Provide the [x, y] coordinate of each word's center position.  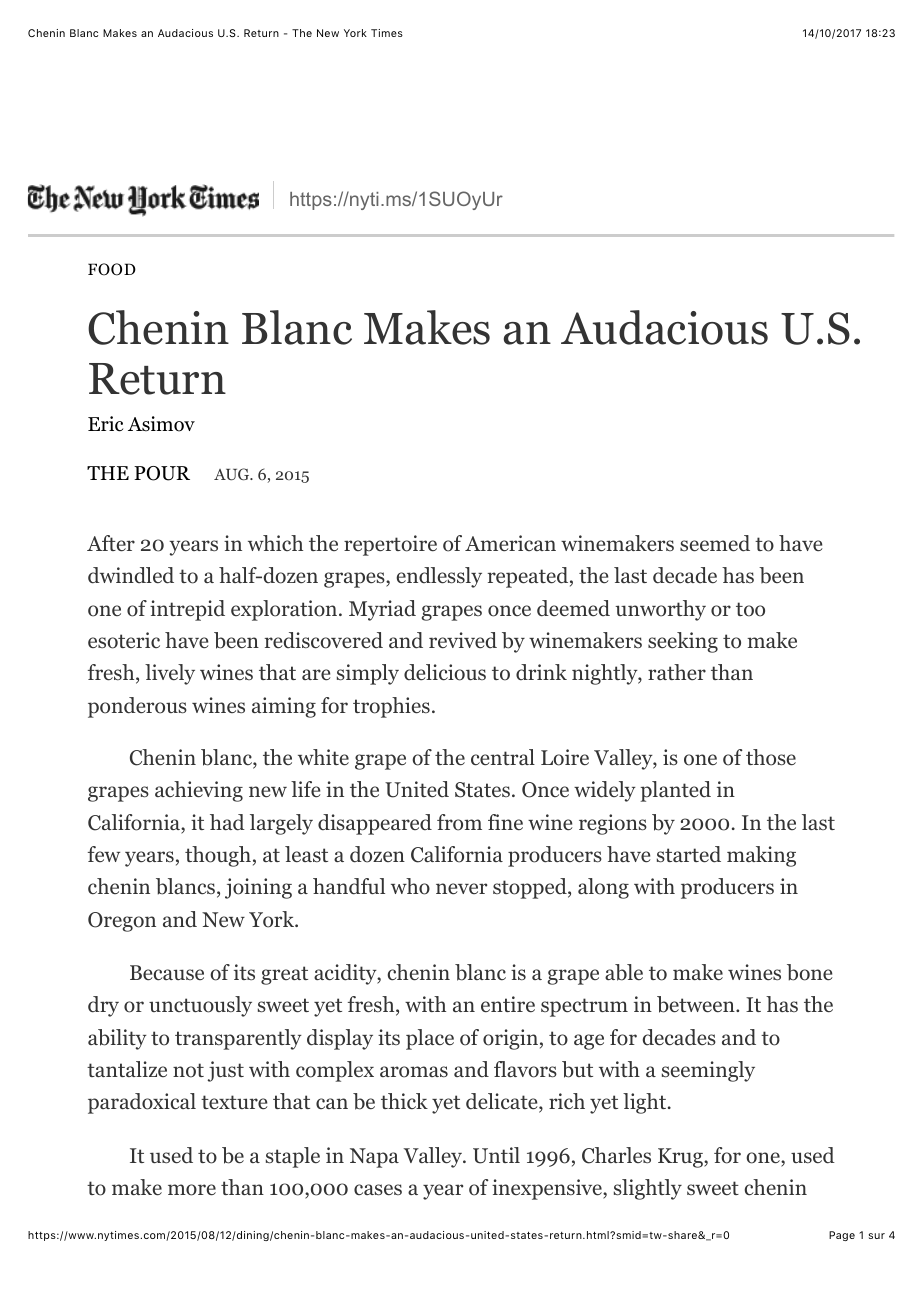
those [771, 757]
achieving [199, 791]
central [503, 757]
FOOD [112, 269]
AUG [233, 474]
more [192, 1190]
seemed [715, 543]
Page [842, 1236]
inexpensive [548, 1189]
